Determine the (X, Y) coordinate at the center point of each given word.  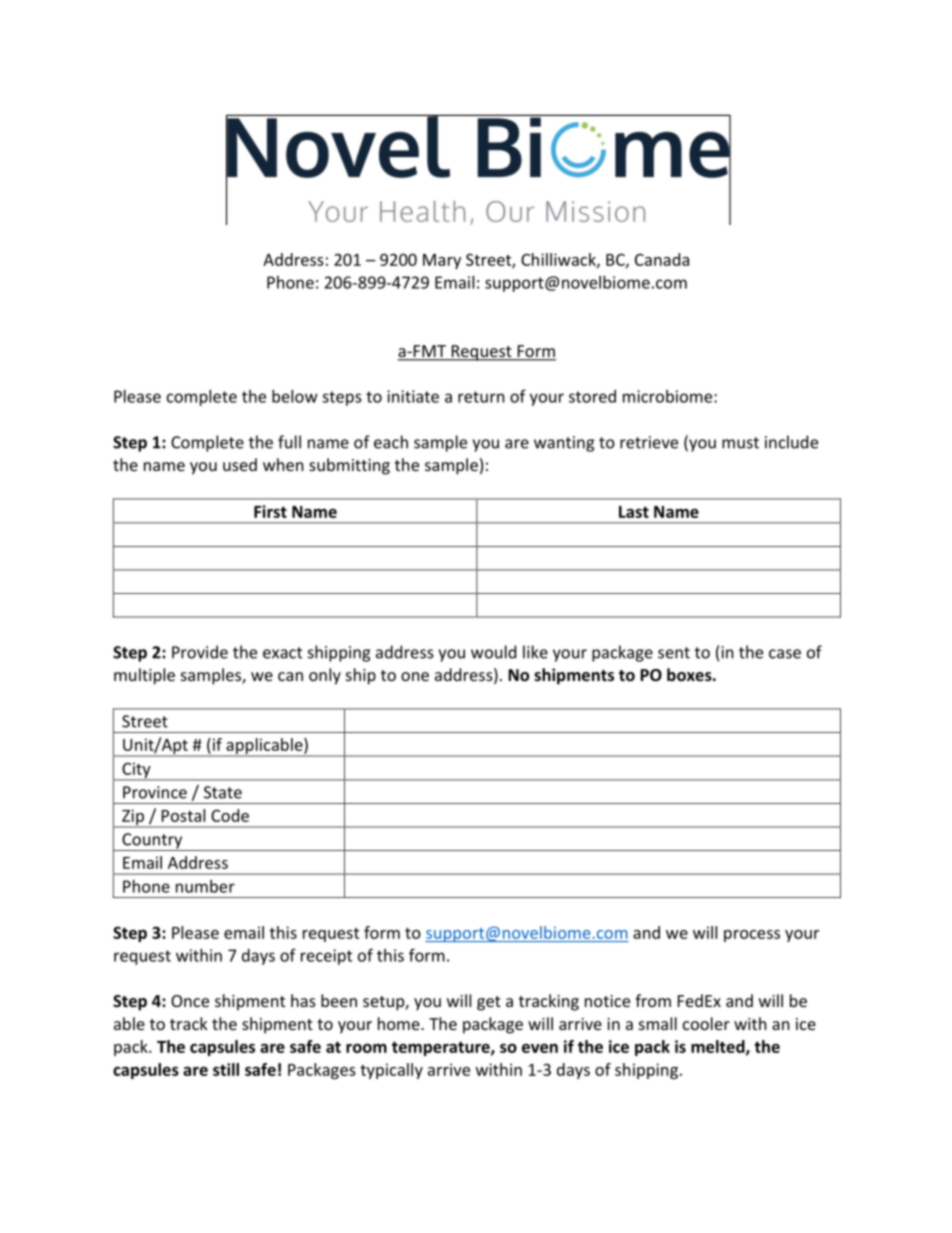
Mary (442, 261)
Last (634, 512)
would (493, 652)
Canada (662, 259)
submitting (349, 466)
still (226, 1069)
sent (674, 653)
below (295, 396)
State (223, 792)
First (270, 511)
